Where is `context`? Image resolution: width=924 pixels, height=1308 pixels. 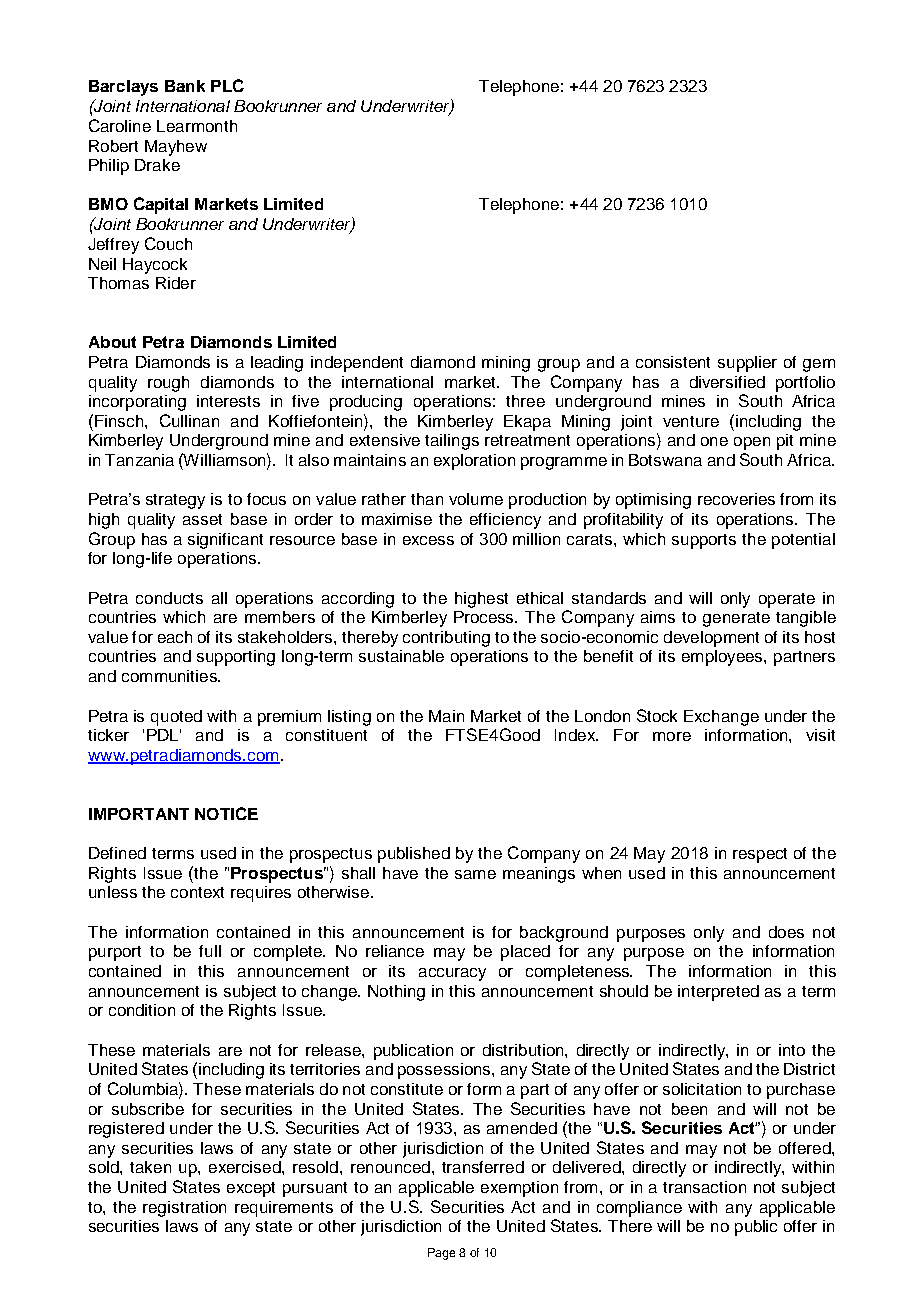 context is located at coordinates (197, 892).
